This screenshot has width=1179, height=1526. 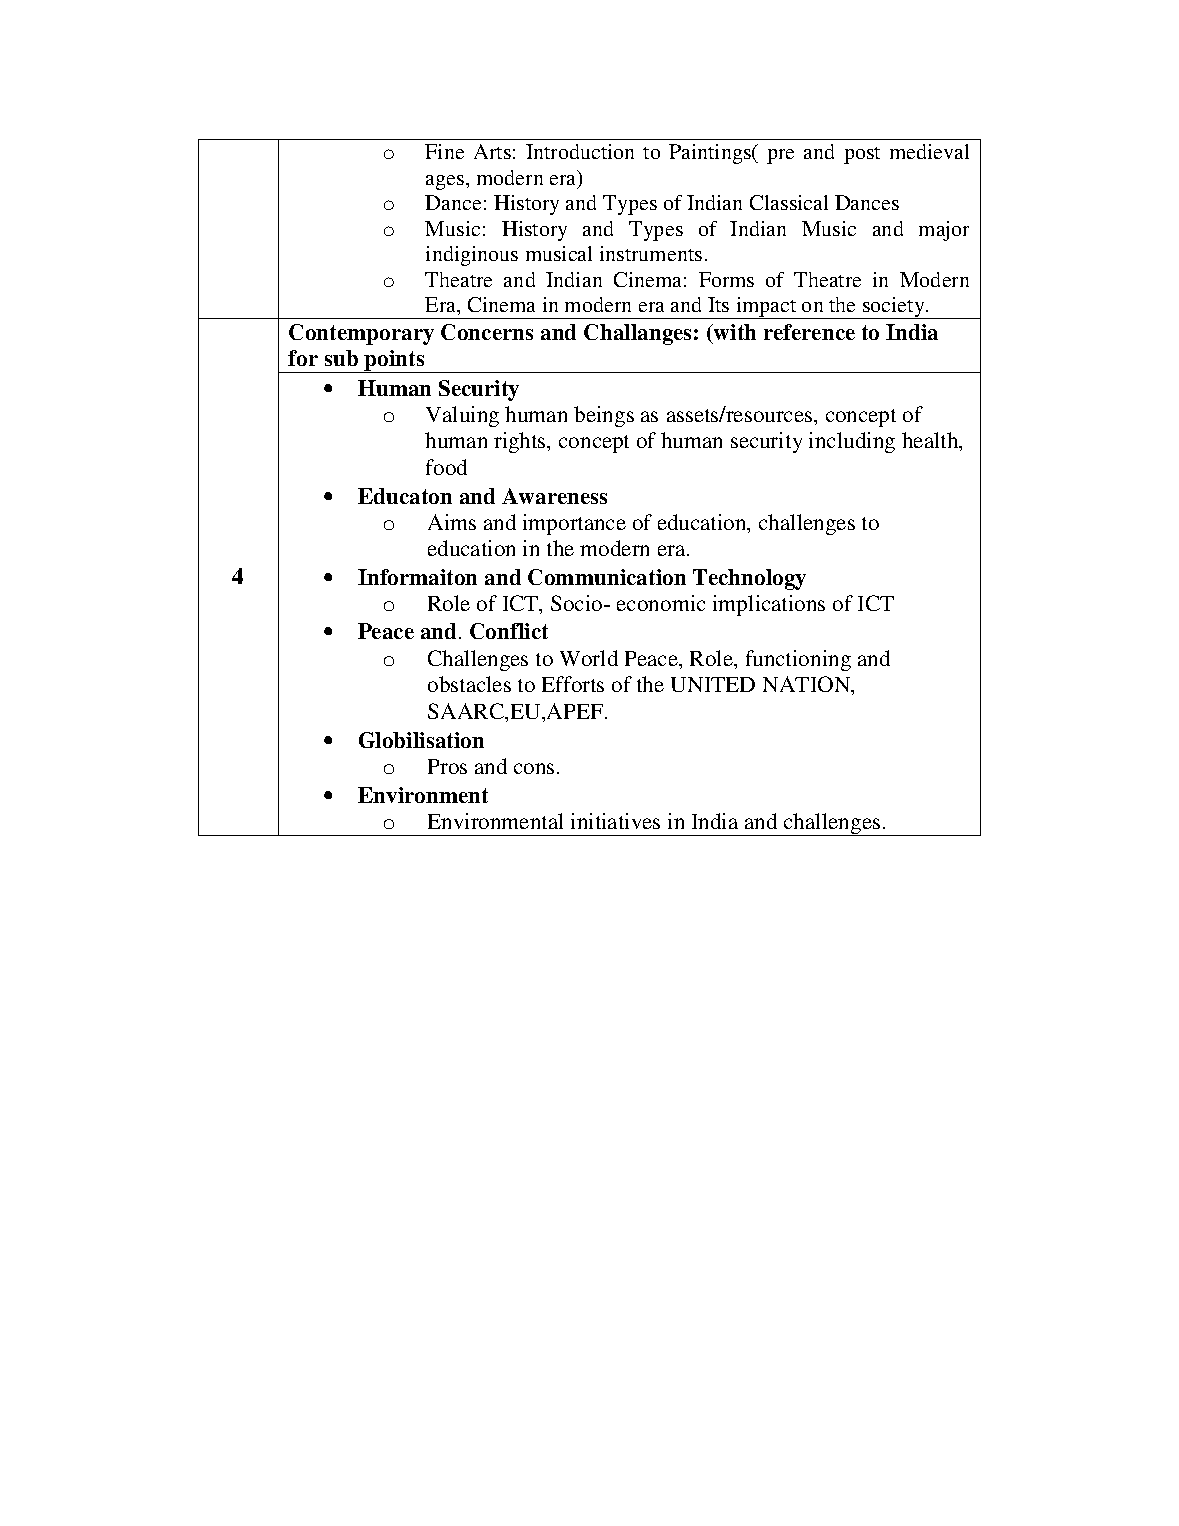 What do you see at coordinates (604, 416) in the screenshot?
I see `beings` at bounding box center [604, 416].
